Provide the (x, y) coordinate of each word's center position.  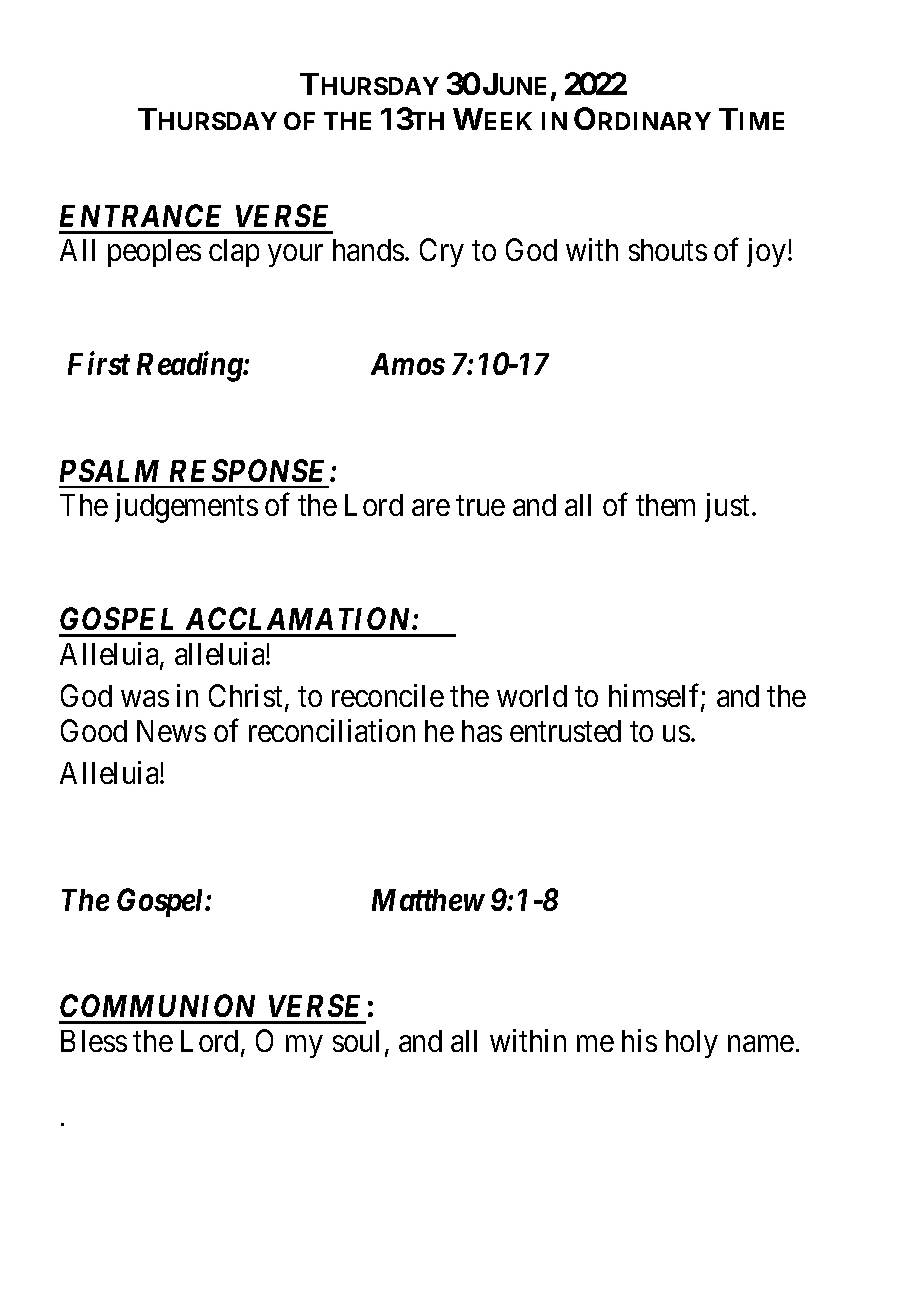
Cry (442, 253)
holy (692, 1044)
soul (356, 1041)
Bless (94, 1041)
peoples (154, 253)
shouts (668, 250)
